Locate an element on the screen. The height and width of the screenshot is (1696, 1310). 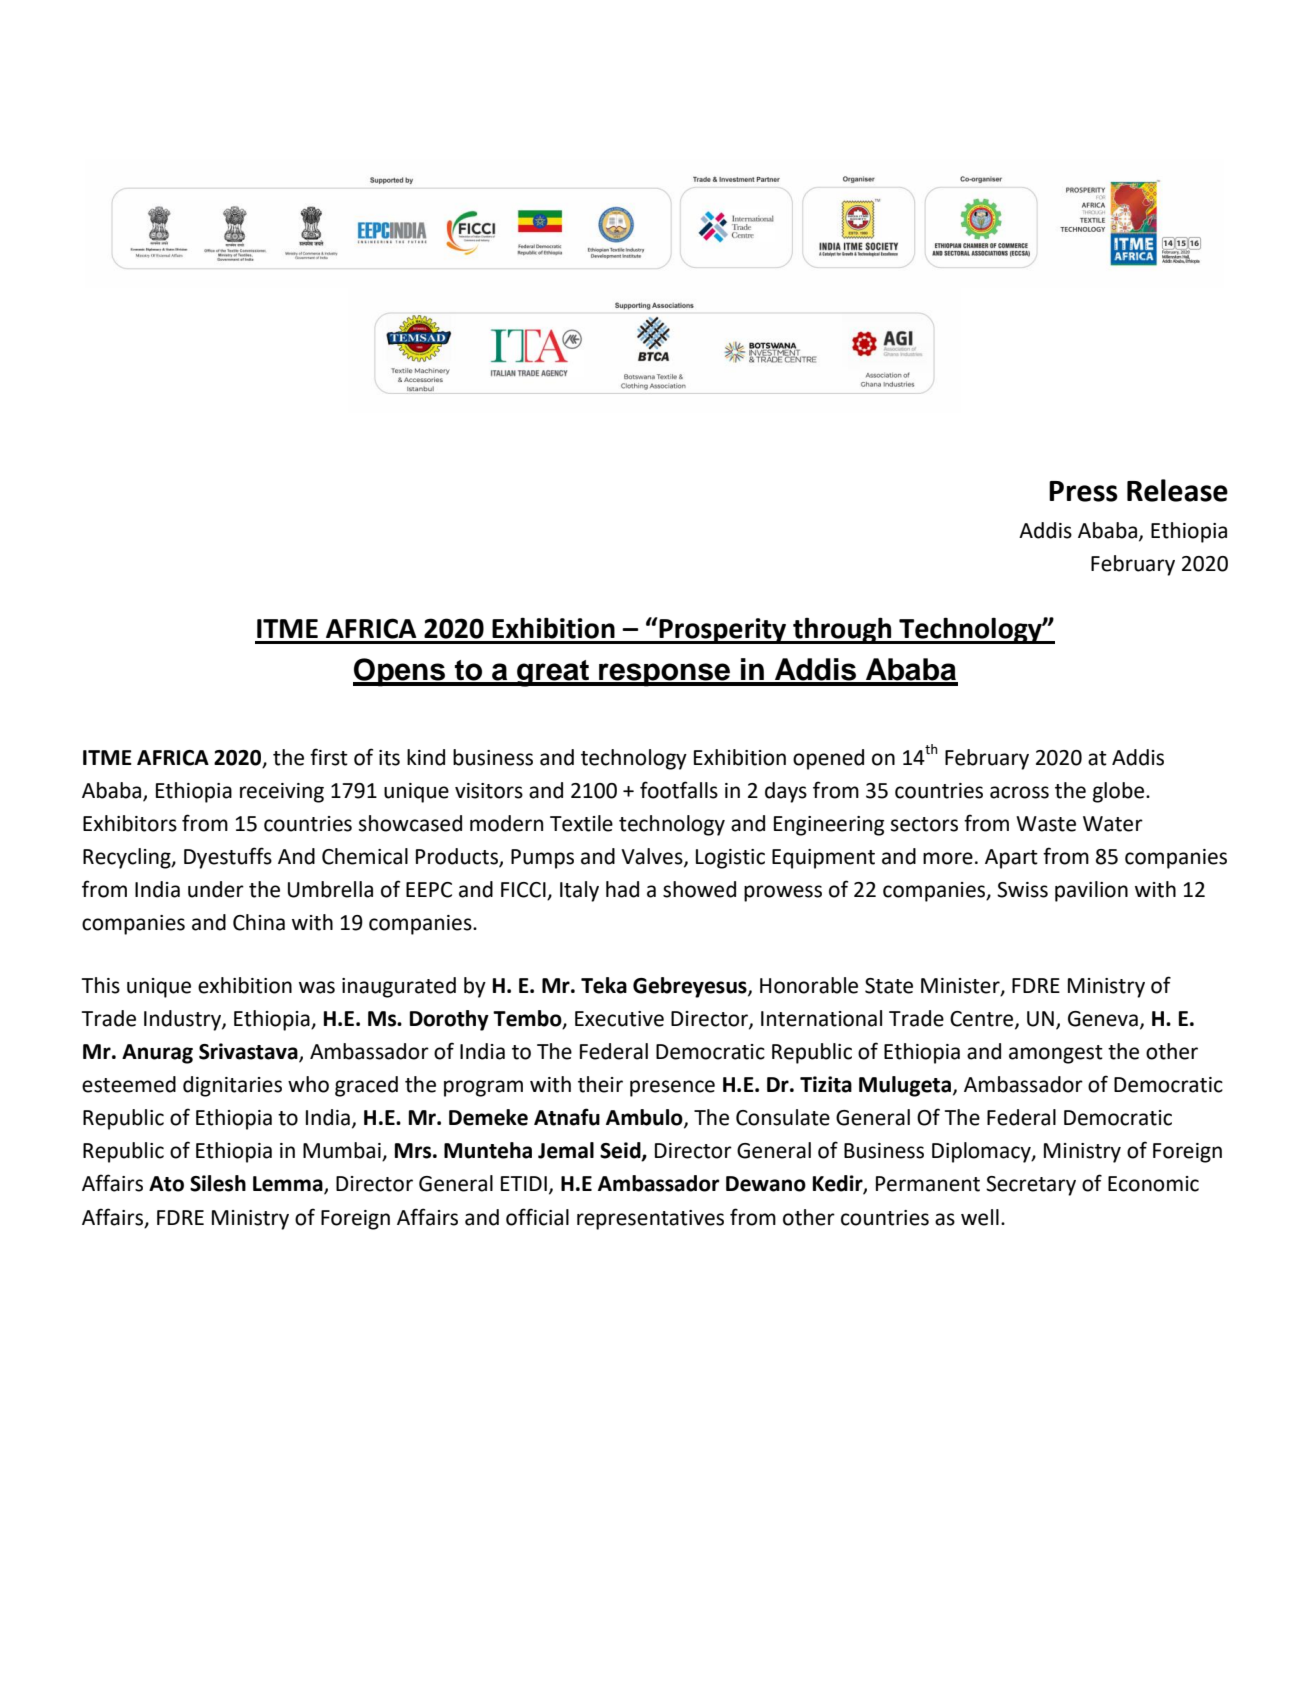
Press is located at coordinates (1083, 491).
